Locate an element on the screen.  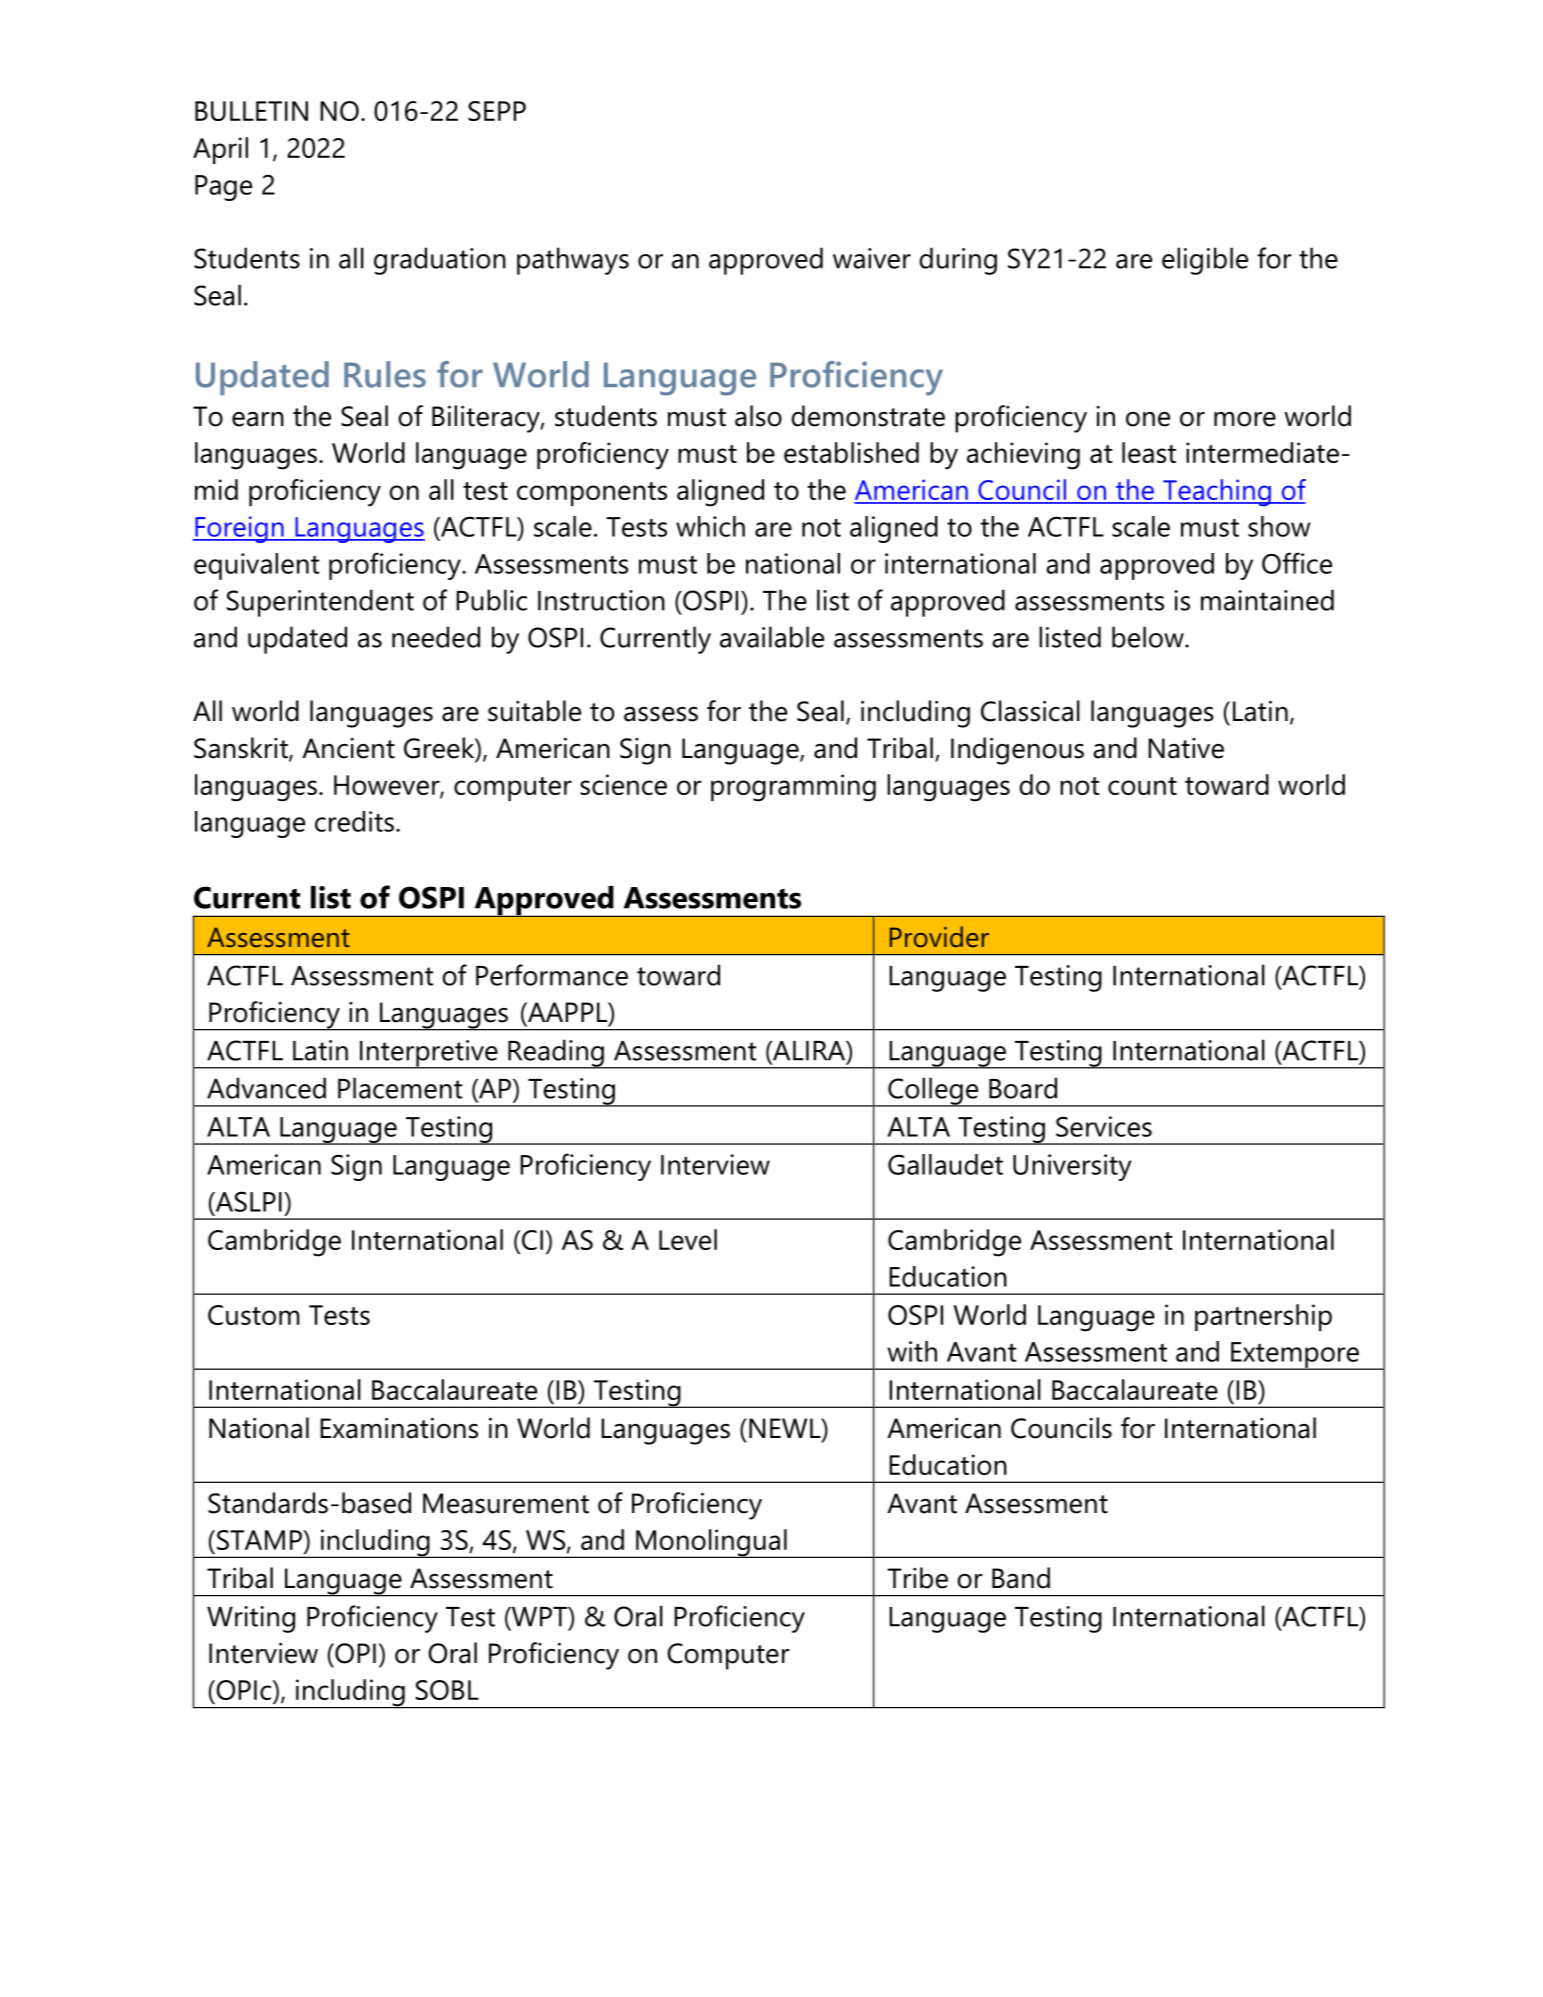
eligible is located at coordinates (1205, 261).
